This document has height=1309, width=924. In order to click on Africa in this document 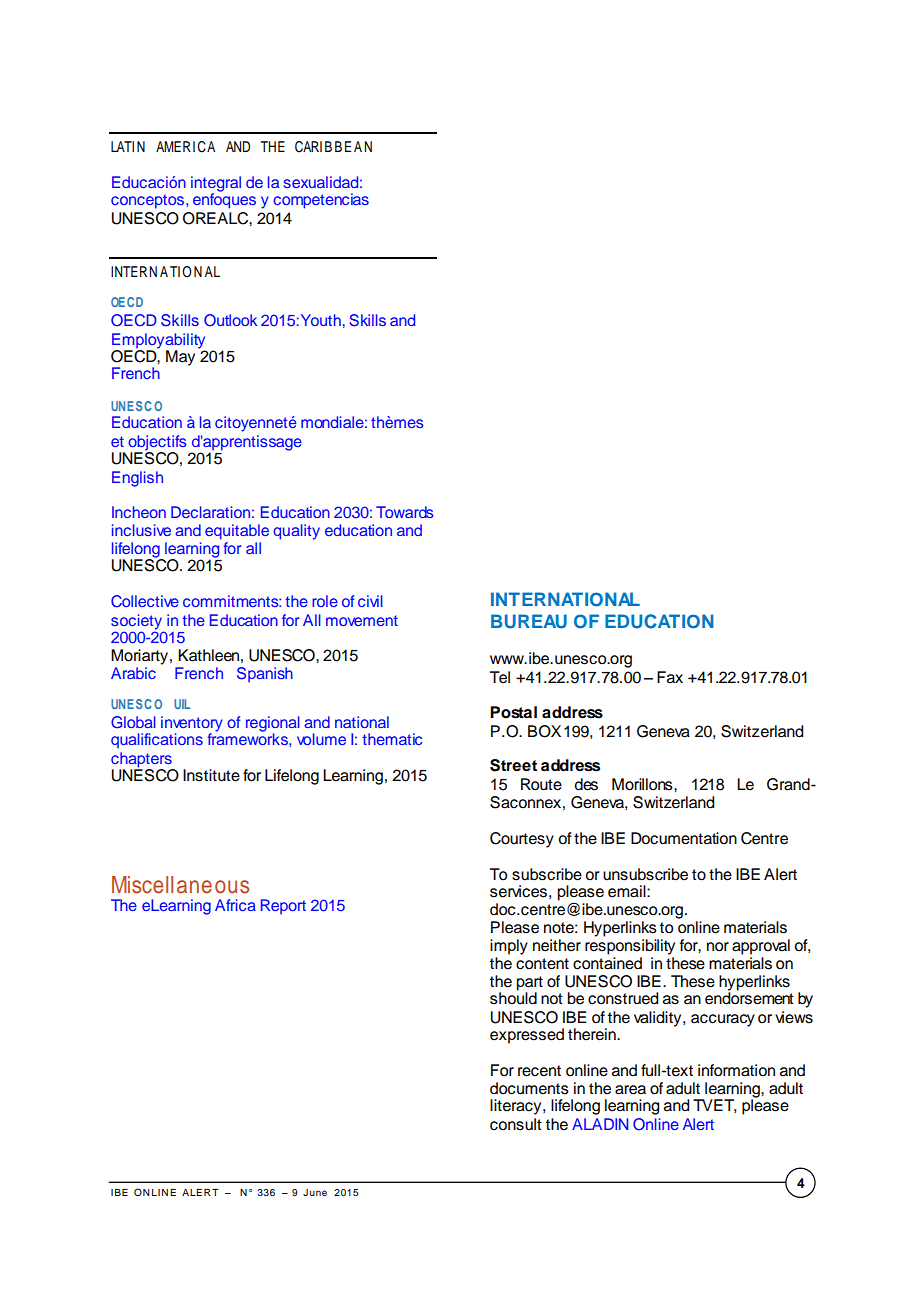, I will do `click(235, 905)`.
